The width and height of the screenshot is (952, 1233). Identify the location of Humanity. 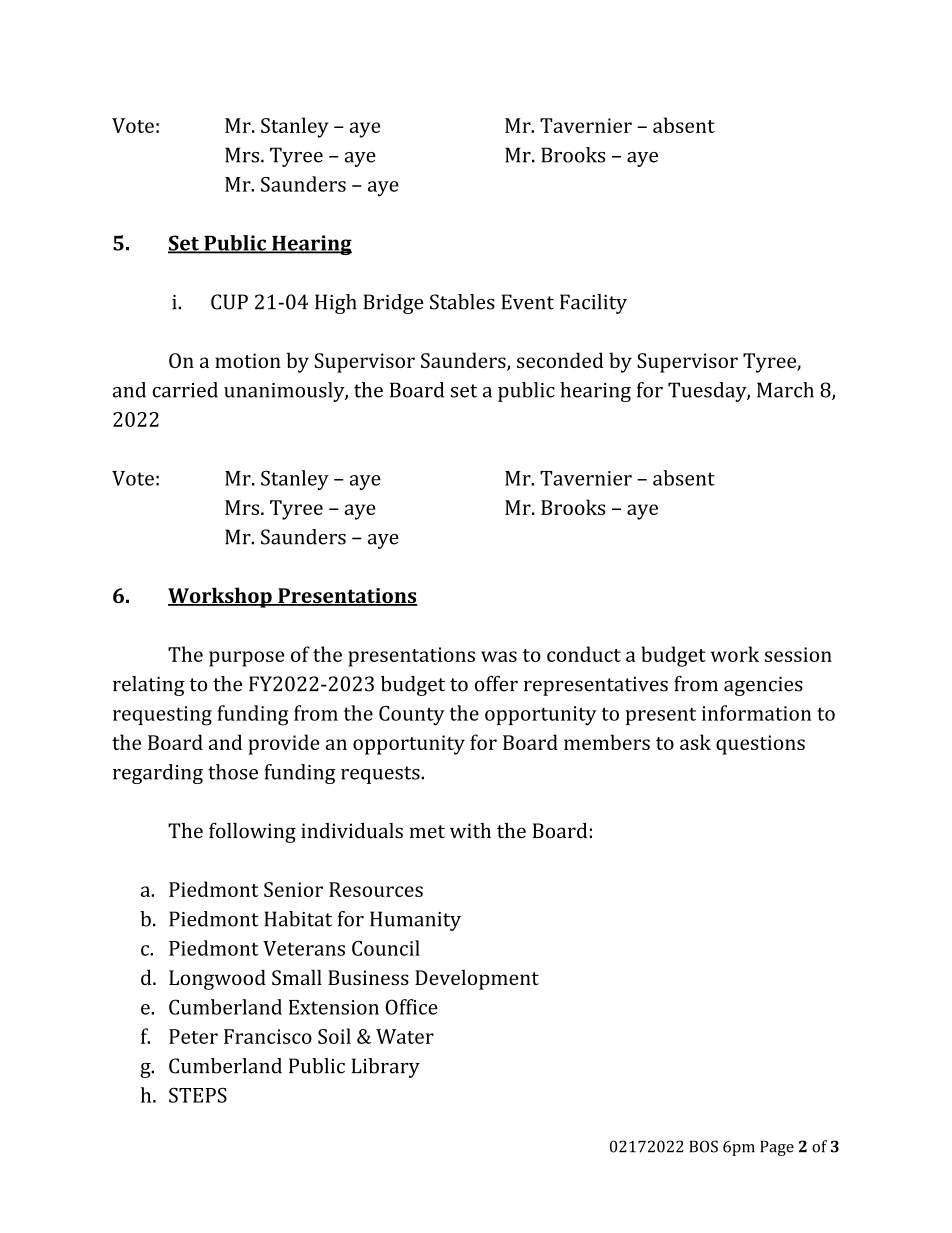
(415, 921).
